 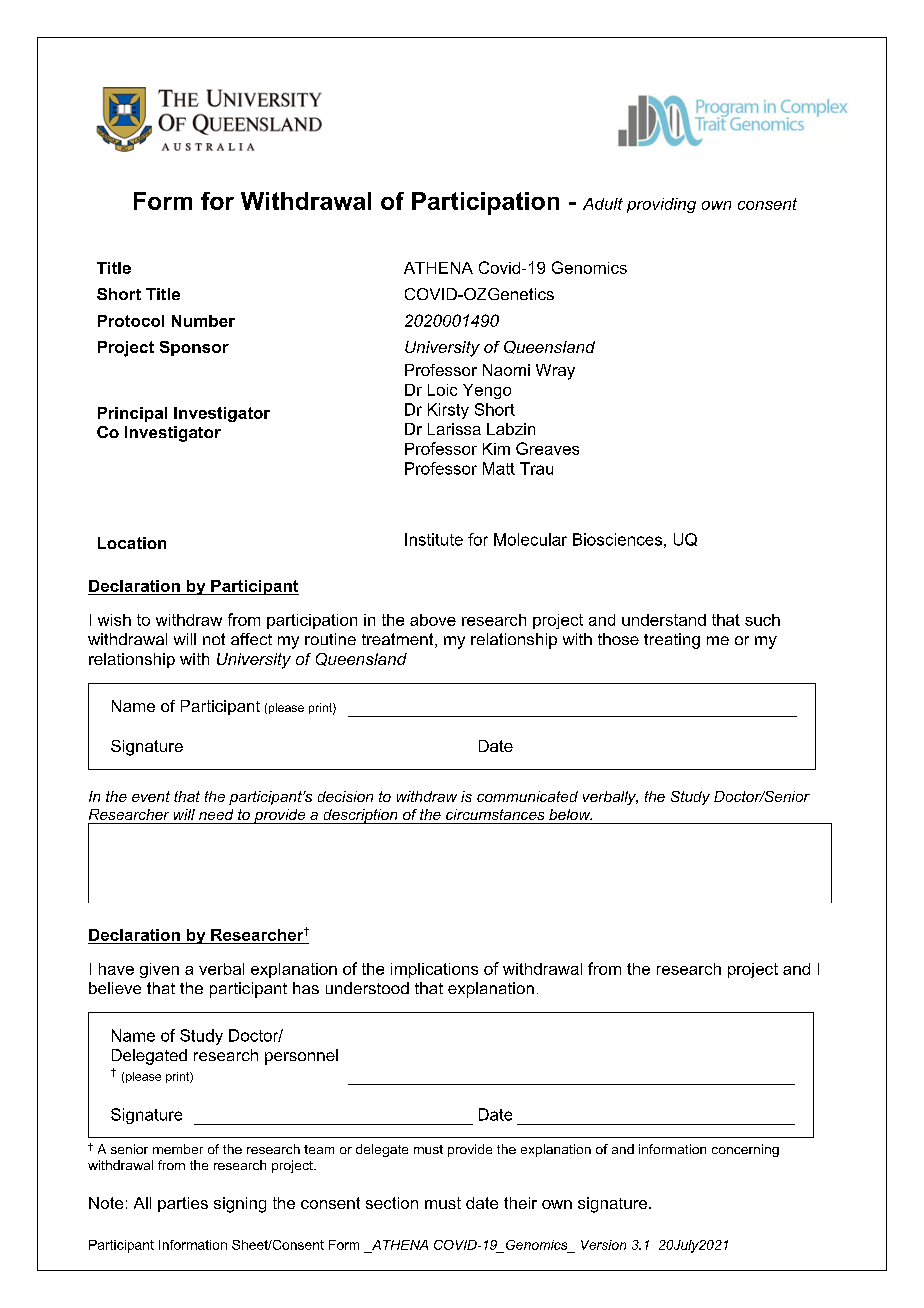 What do you see at coordinates (603, 1245) in the screenshot?
I see `Version` at bounding box center [603, 1245].
